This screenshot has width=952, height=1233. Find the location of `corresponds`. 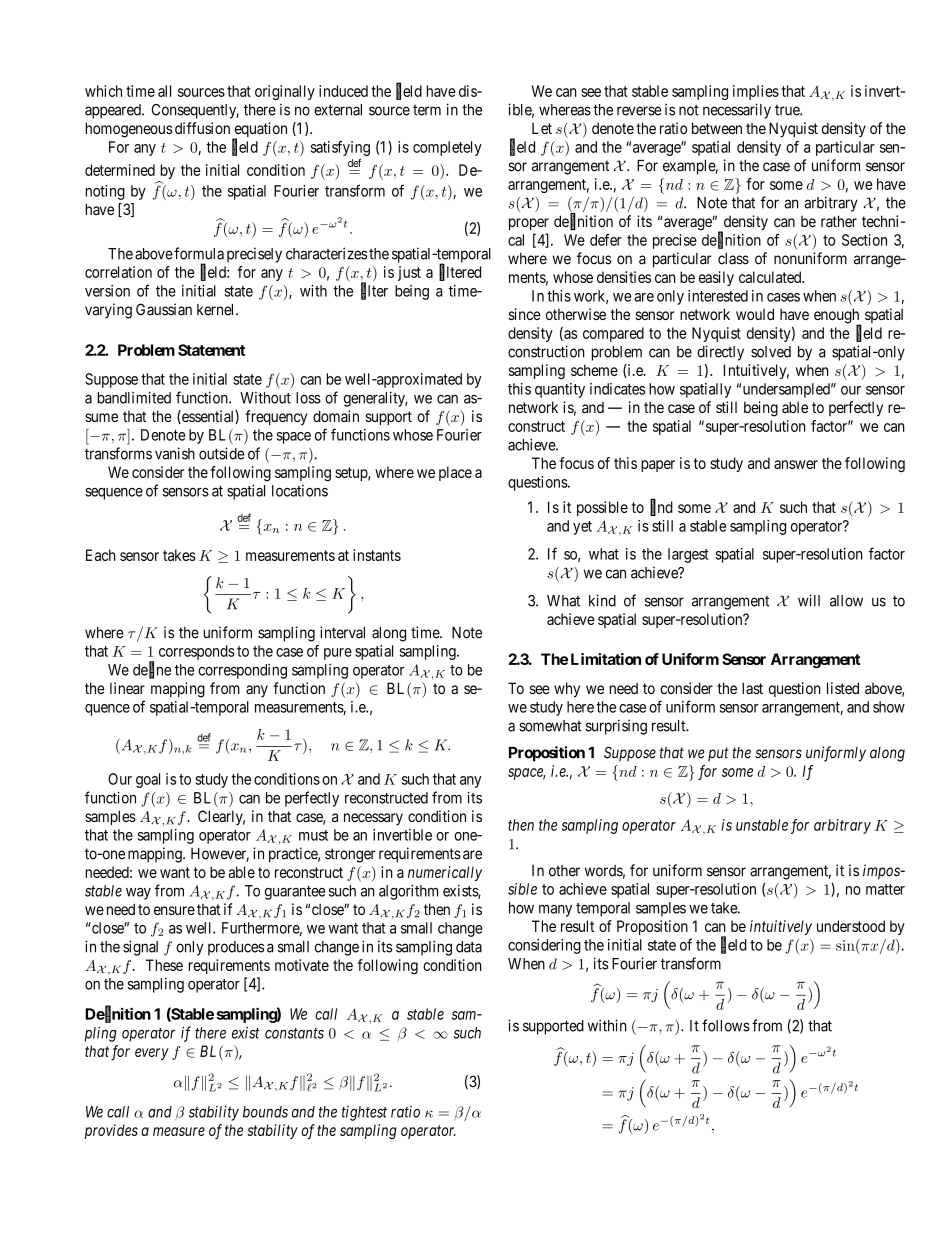

corresponds is located at coordinates (197, 652).
